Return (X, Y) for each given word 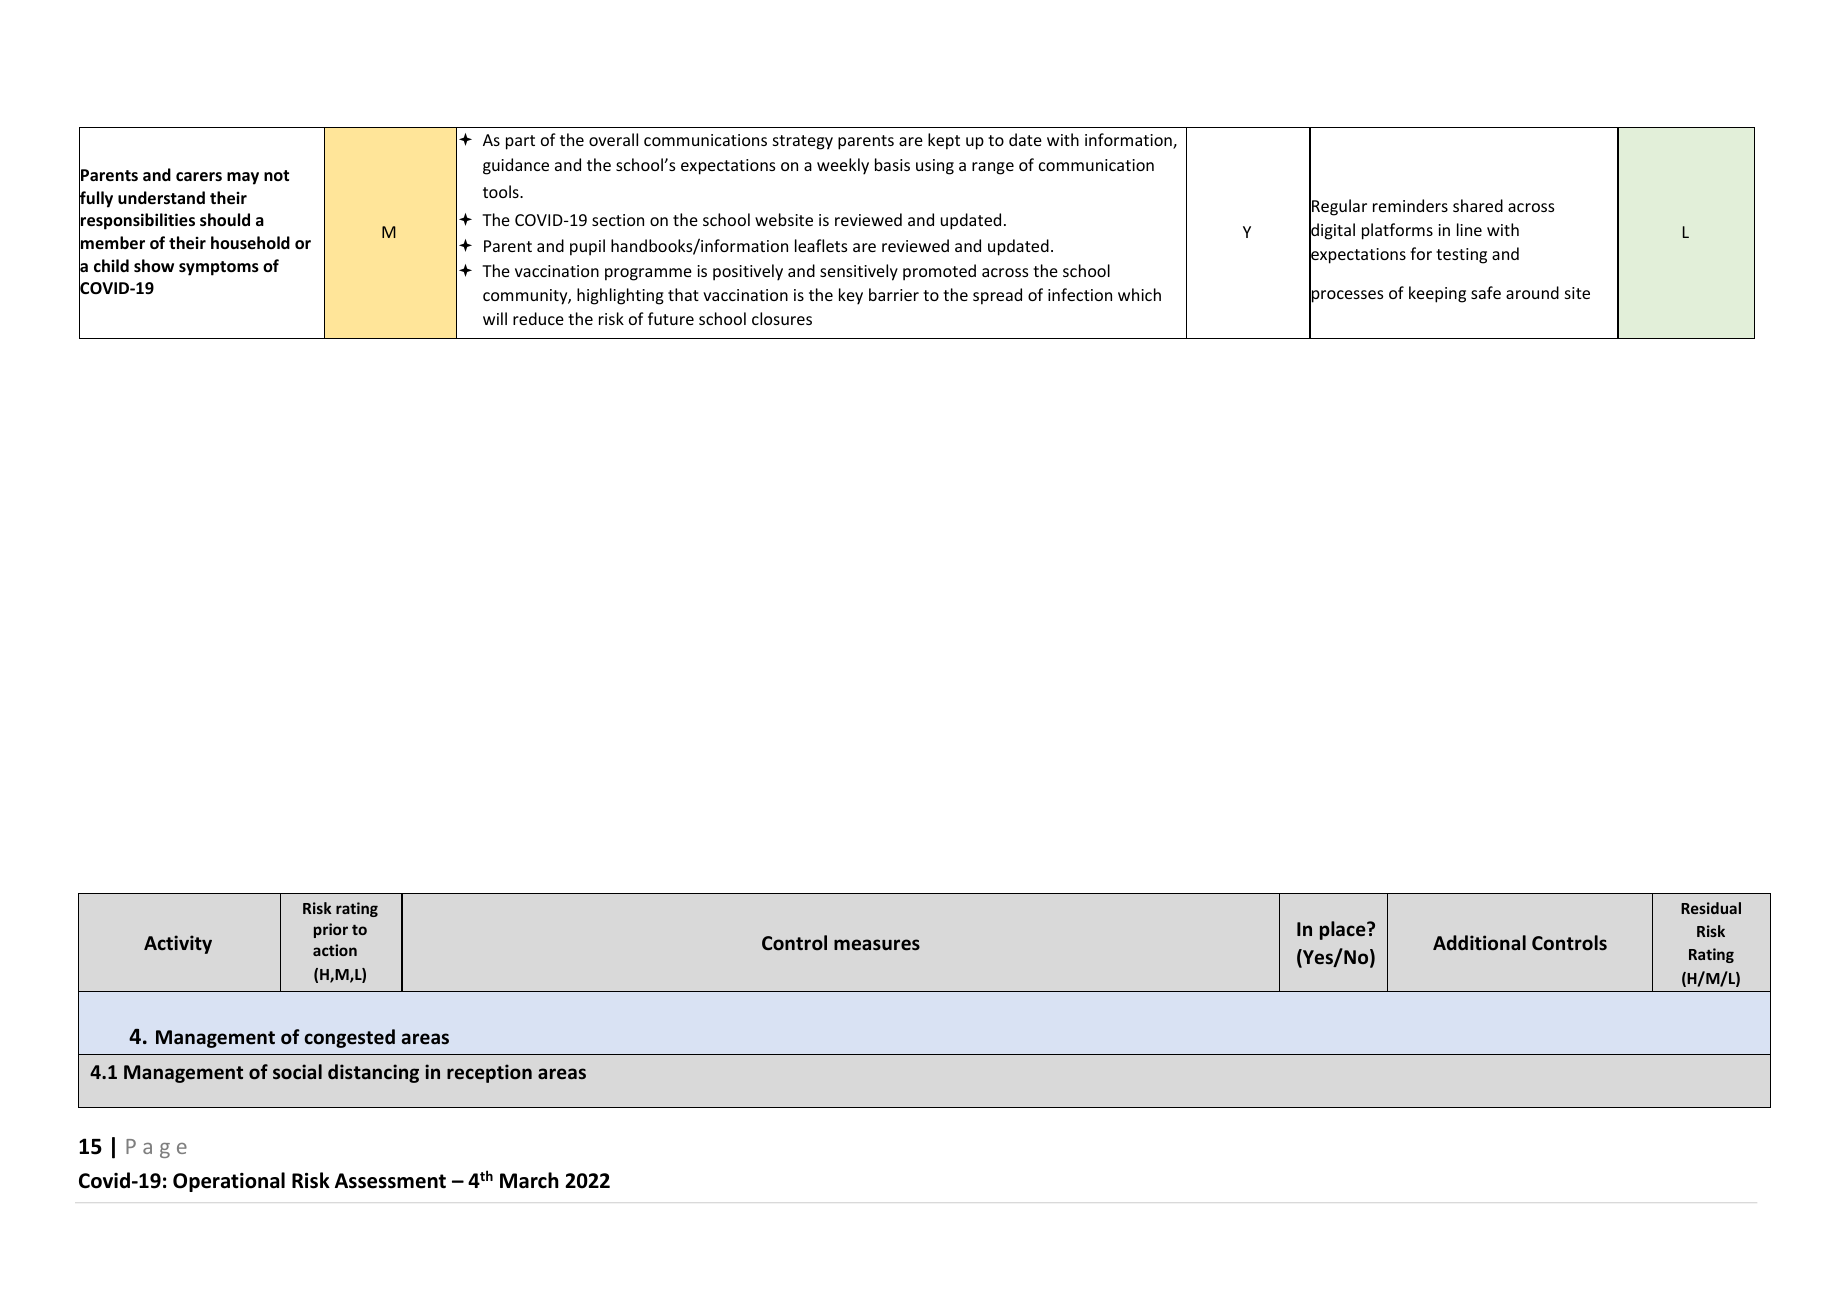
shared (1478, 205)
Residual (1711, 908)
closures (782, 318)
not (276, 175)
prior (331, 930)
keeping (1437, 294)
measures (877, 945)
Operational (229, 1182)
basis (892, 164)
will (495, 318)
